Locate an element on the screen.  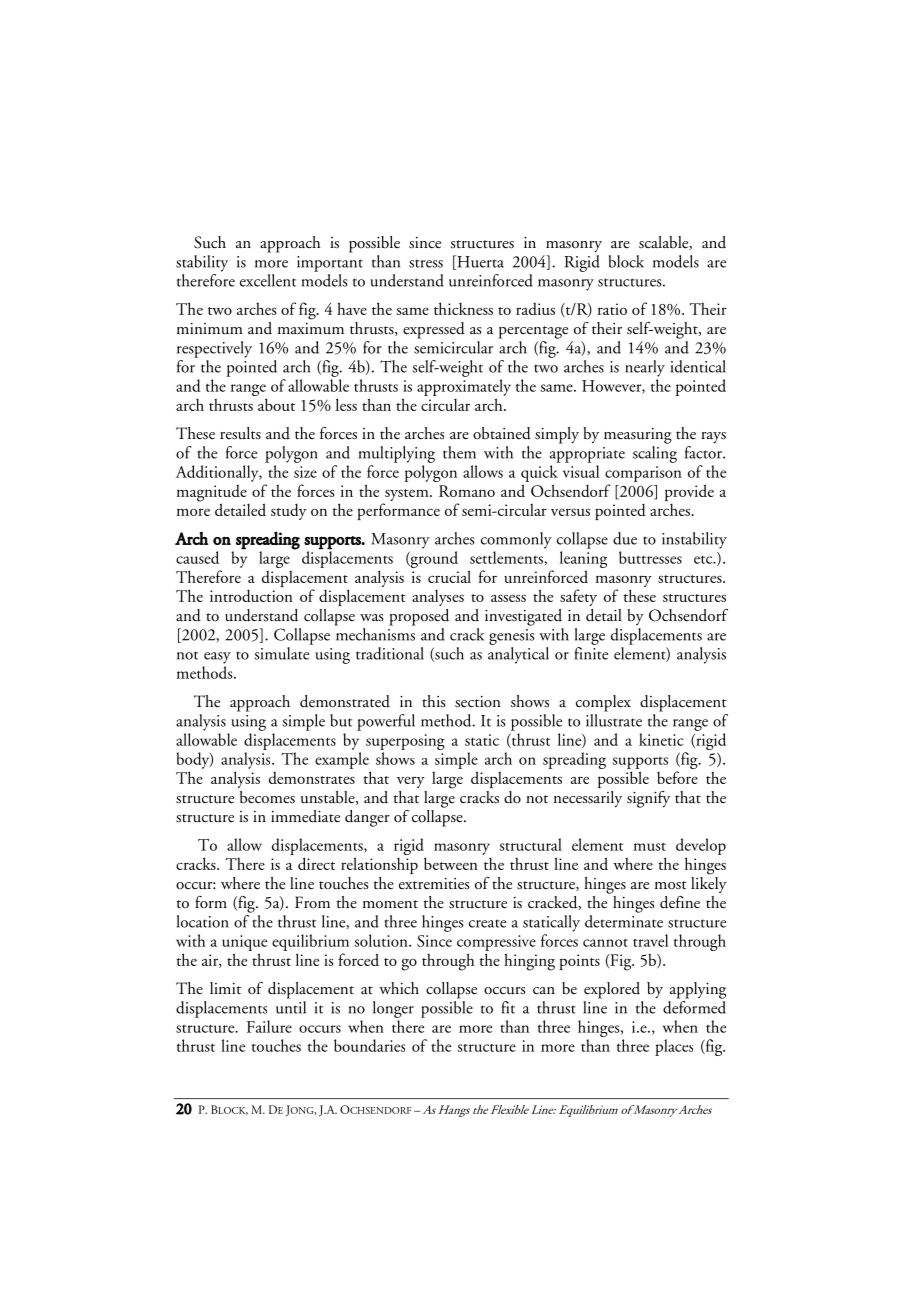
simulate is located at coordinates (282, 653).
